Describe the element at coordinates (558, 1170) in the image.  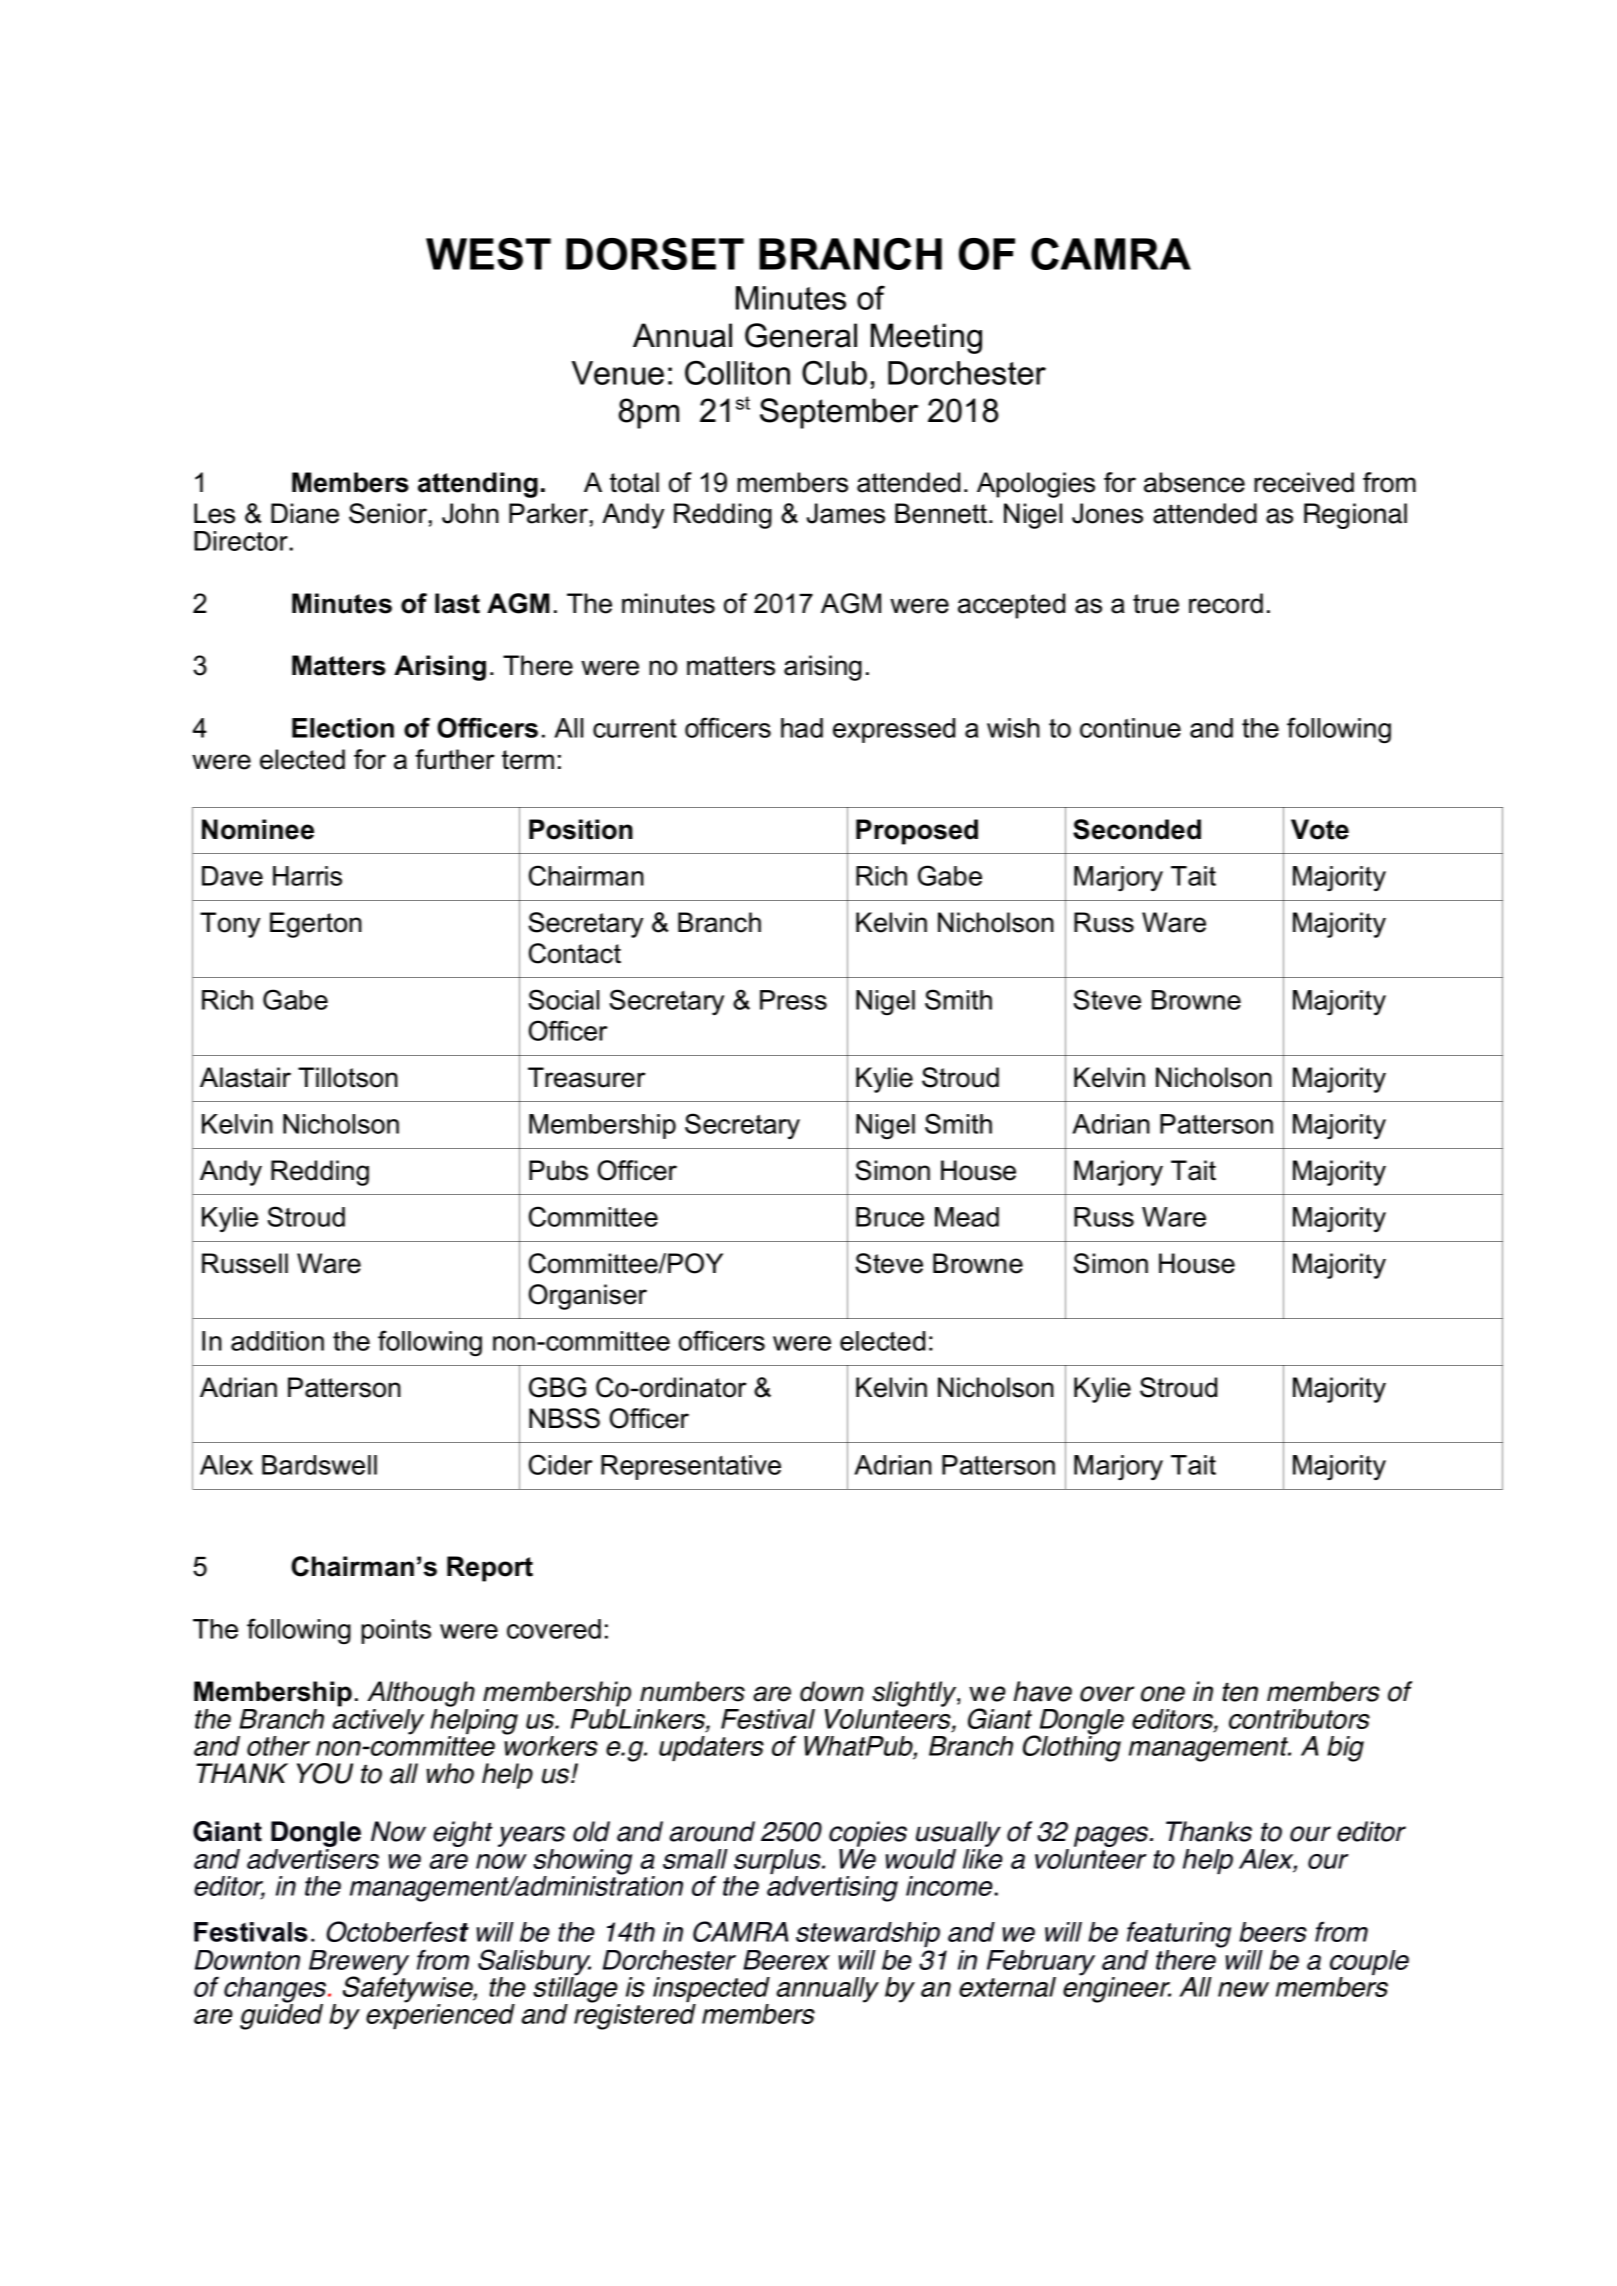
I see `Pubs` at that location.
